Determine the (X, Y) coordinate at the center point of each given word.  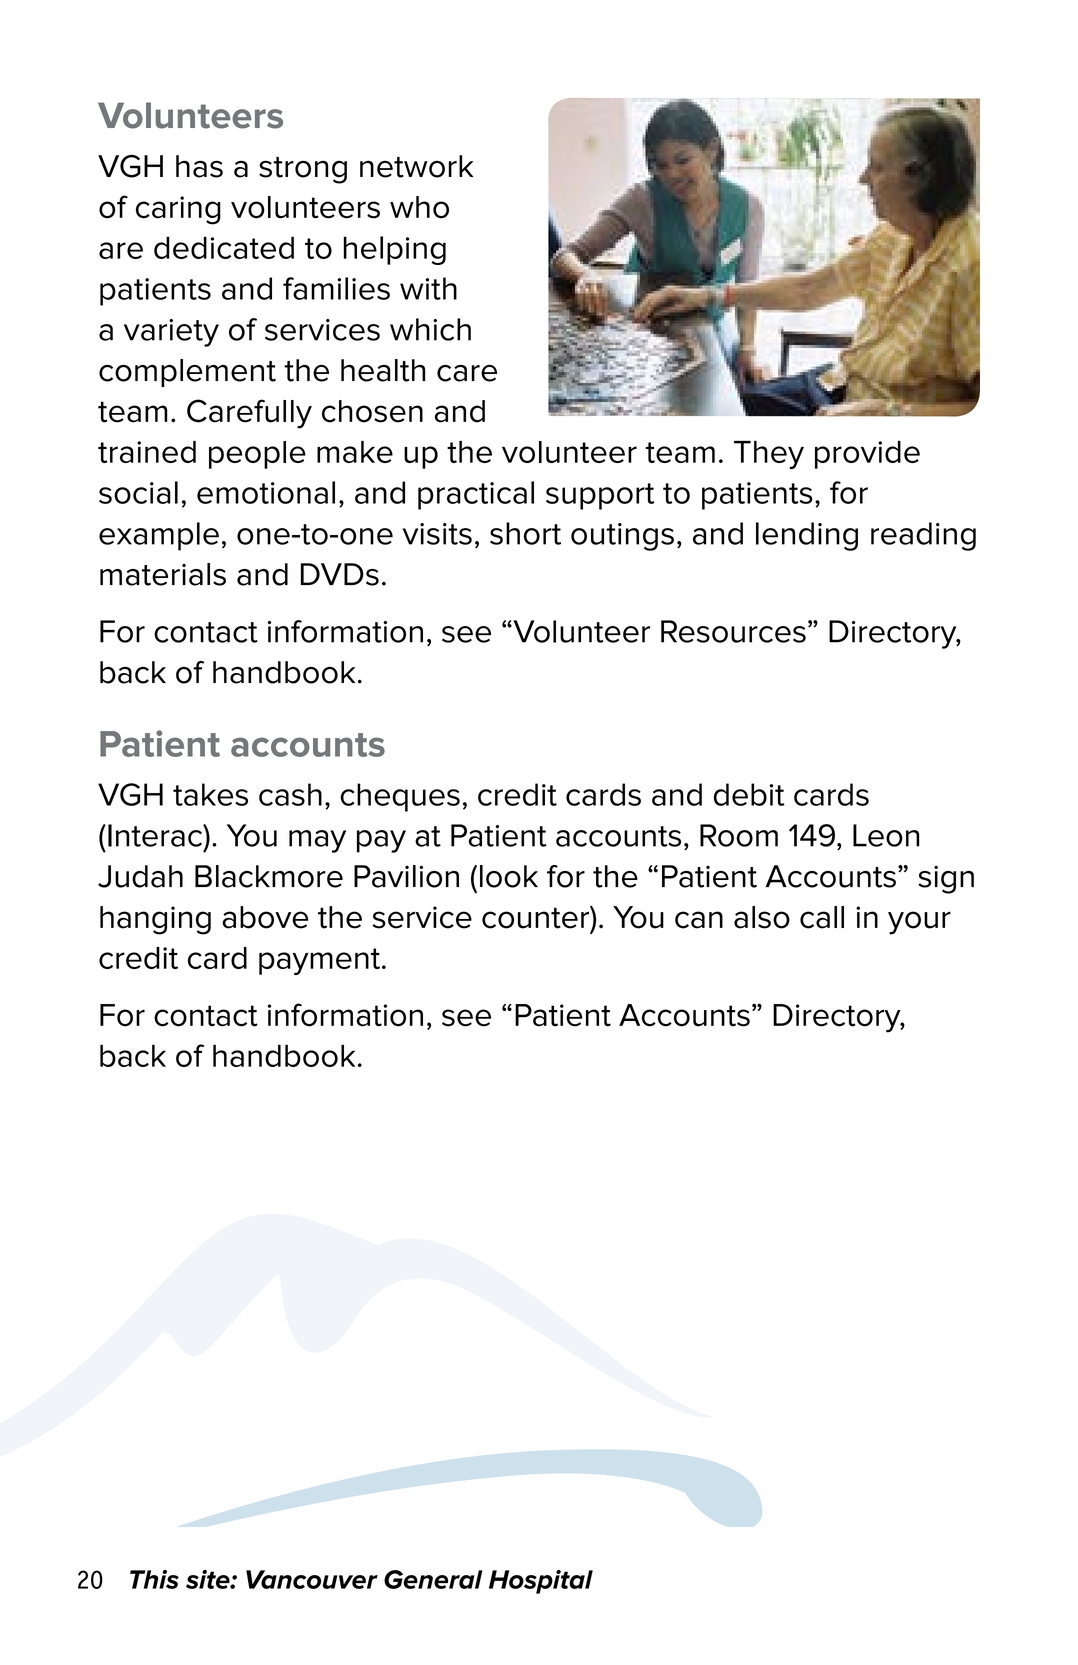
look (509, 876)
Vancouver (312, 1579)
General (433, 1579)
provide (867, 455)
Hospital (541, 1582)
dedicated (224, 247)
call (822, 917)
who (419, 207)
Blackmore (269, 876)
